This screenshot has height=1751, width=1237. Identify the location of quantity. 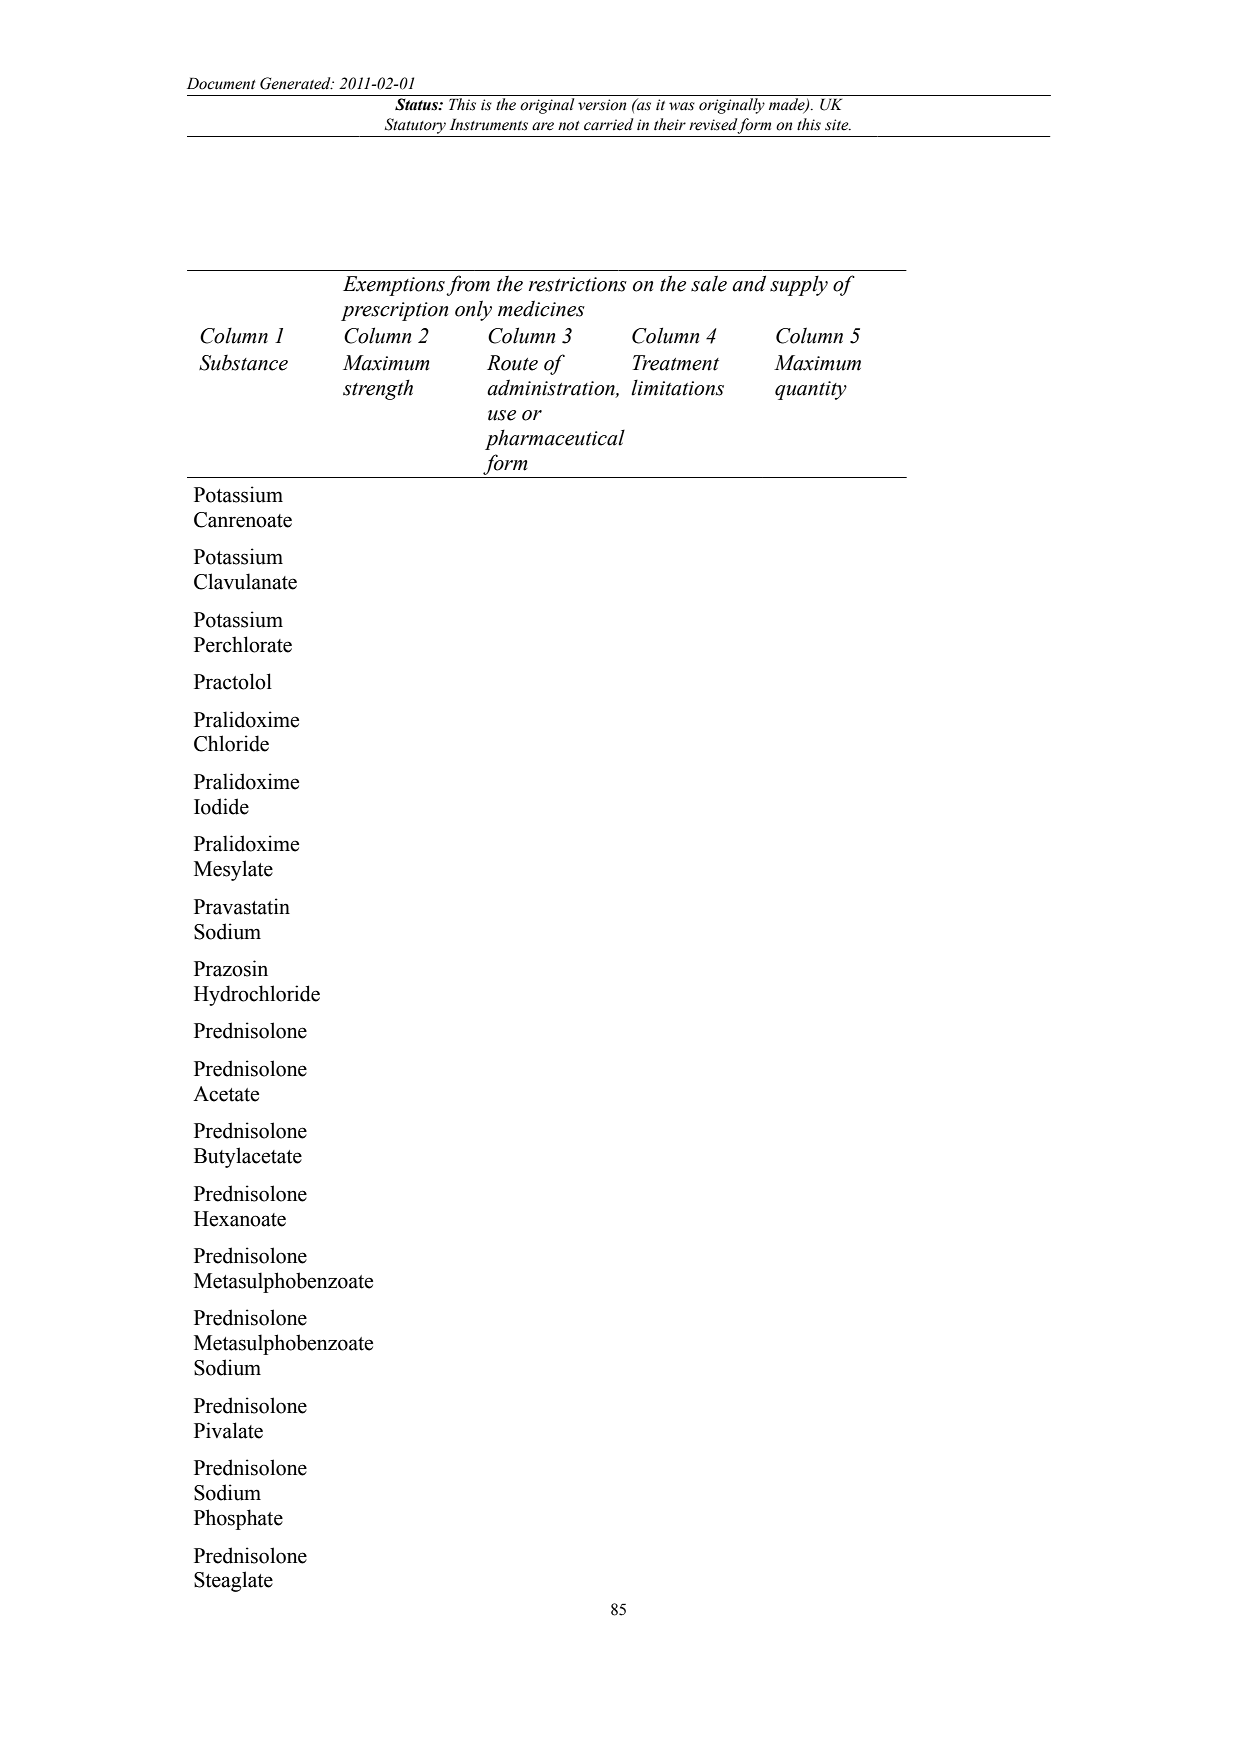
(811, 390).
